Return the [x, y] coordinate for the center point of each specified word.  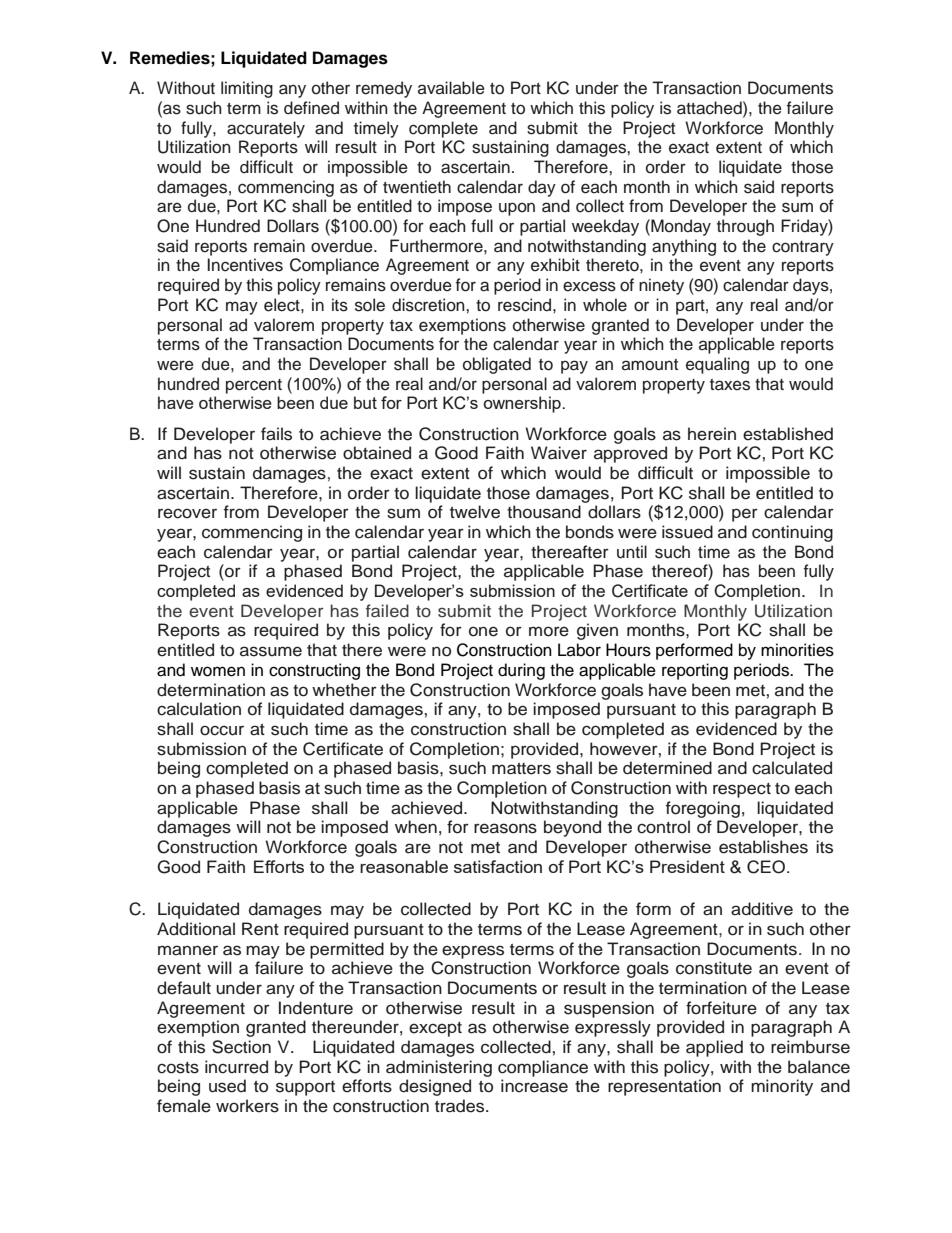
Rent [260, 929]
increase [534, 1086]
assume [271, 651]
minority [782, 1087]
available [451, 88]
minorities [797, 650]
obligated [497, 365]
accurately [266, 129]
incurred [236, 1067]
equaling [717, 365]
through [745, 227]
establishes [763, 847]
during [521, 671]
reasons [505, 828]
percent [254, 386]
